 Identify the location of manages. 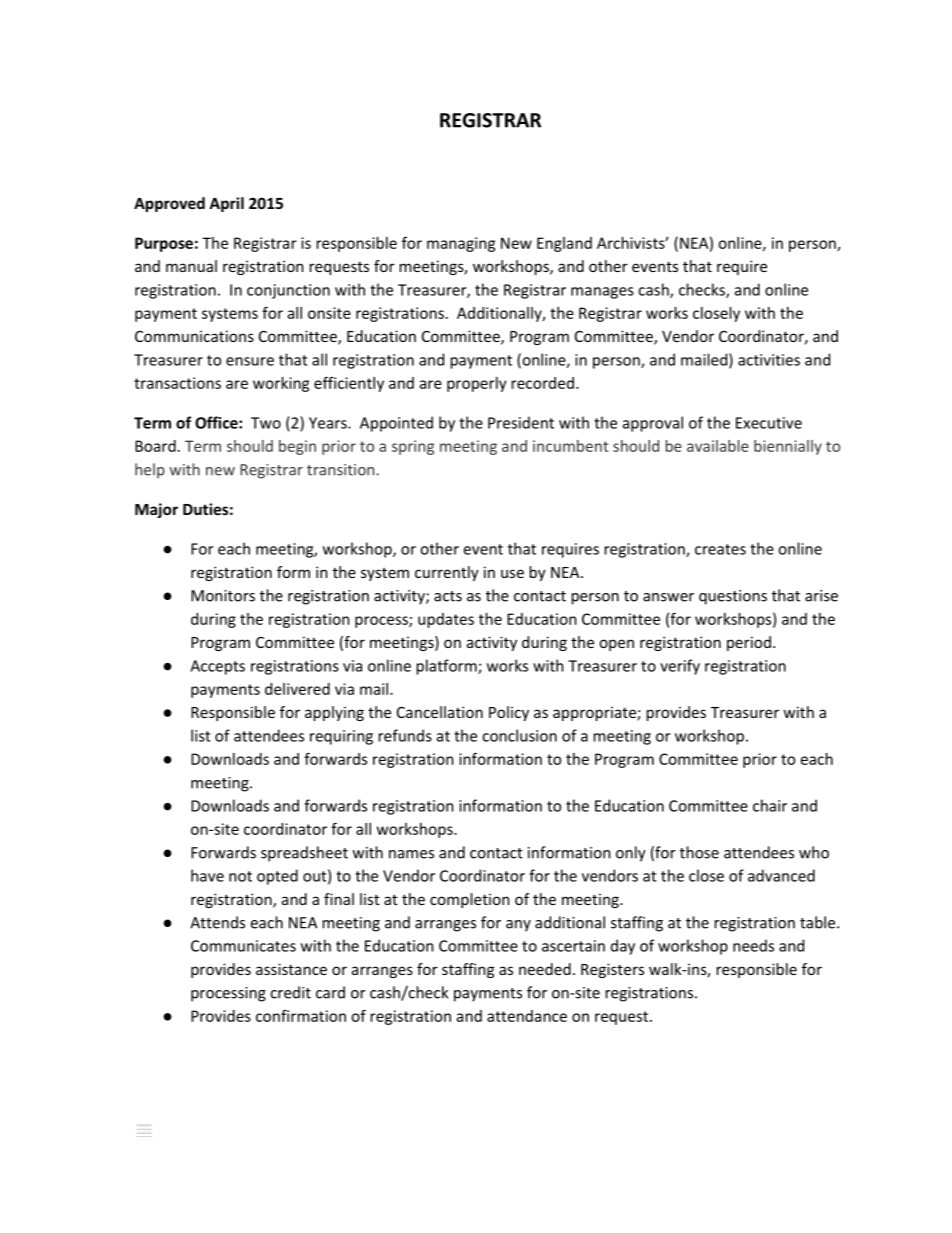
(602, 293).
